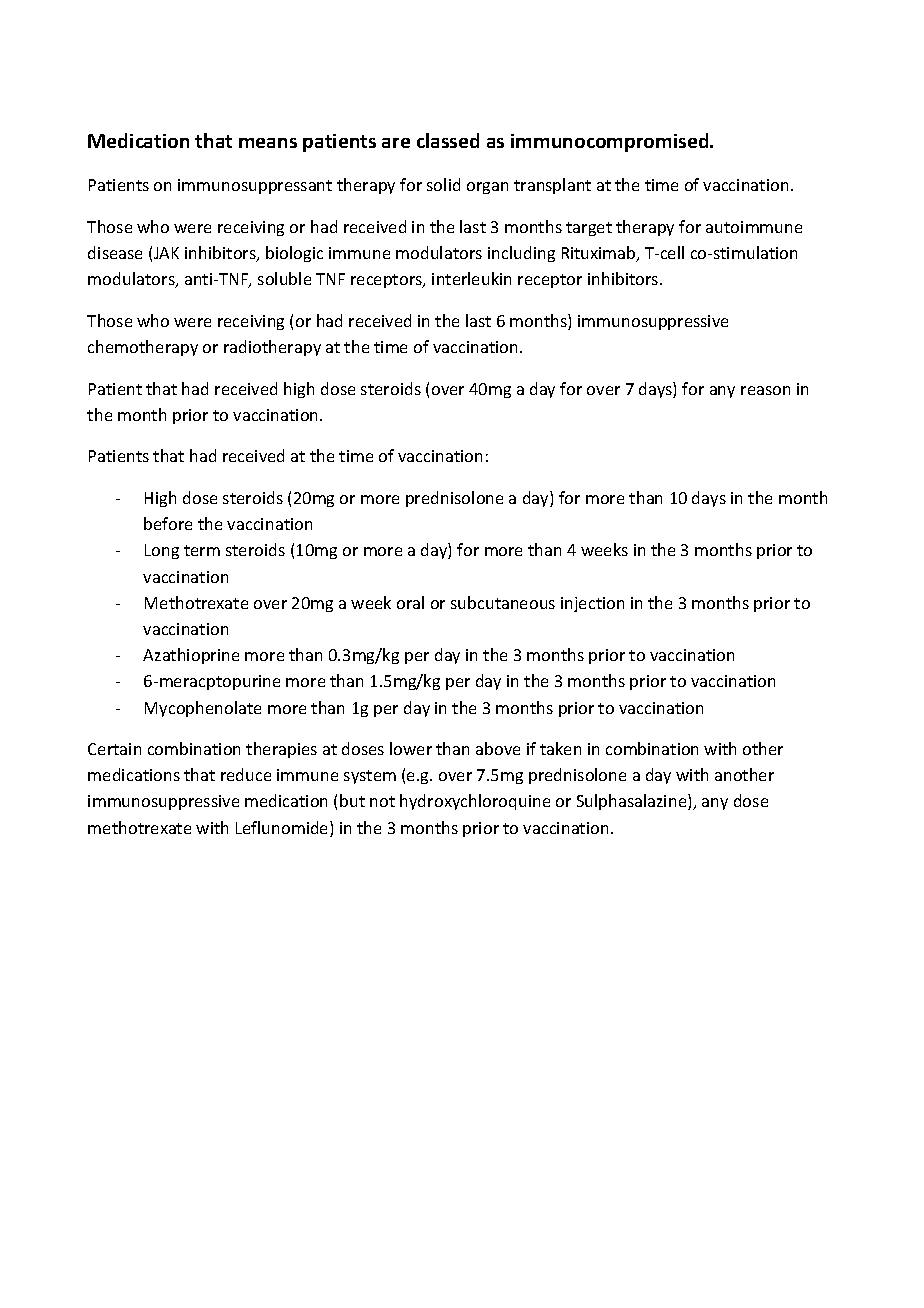 The image size is (924, 1308). I want to click on reduce, so click(246, 774).
